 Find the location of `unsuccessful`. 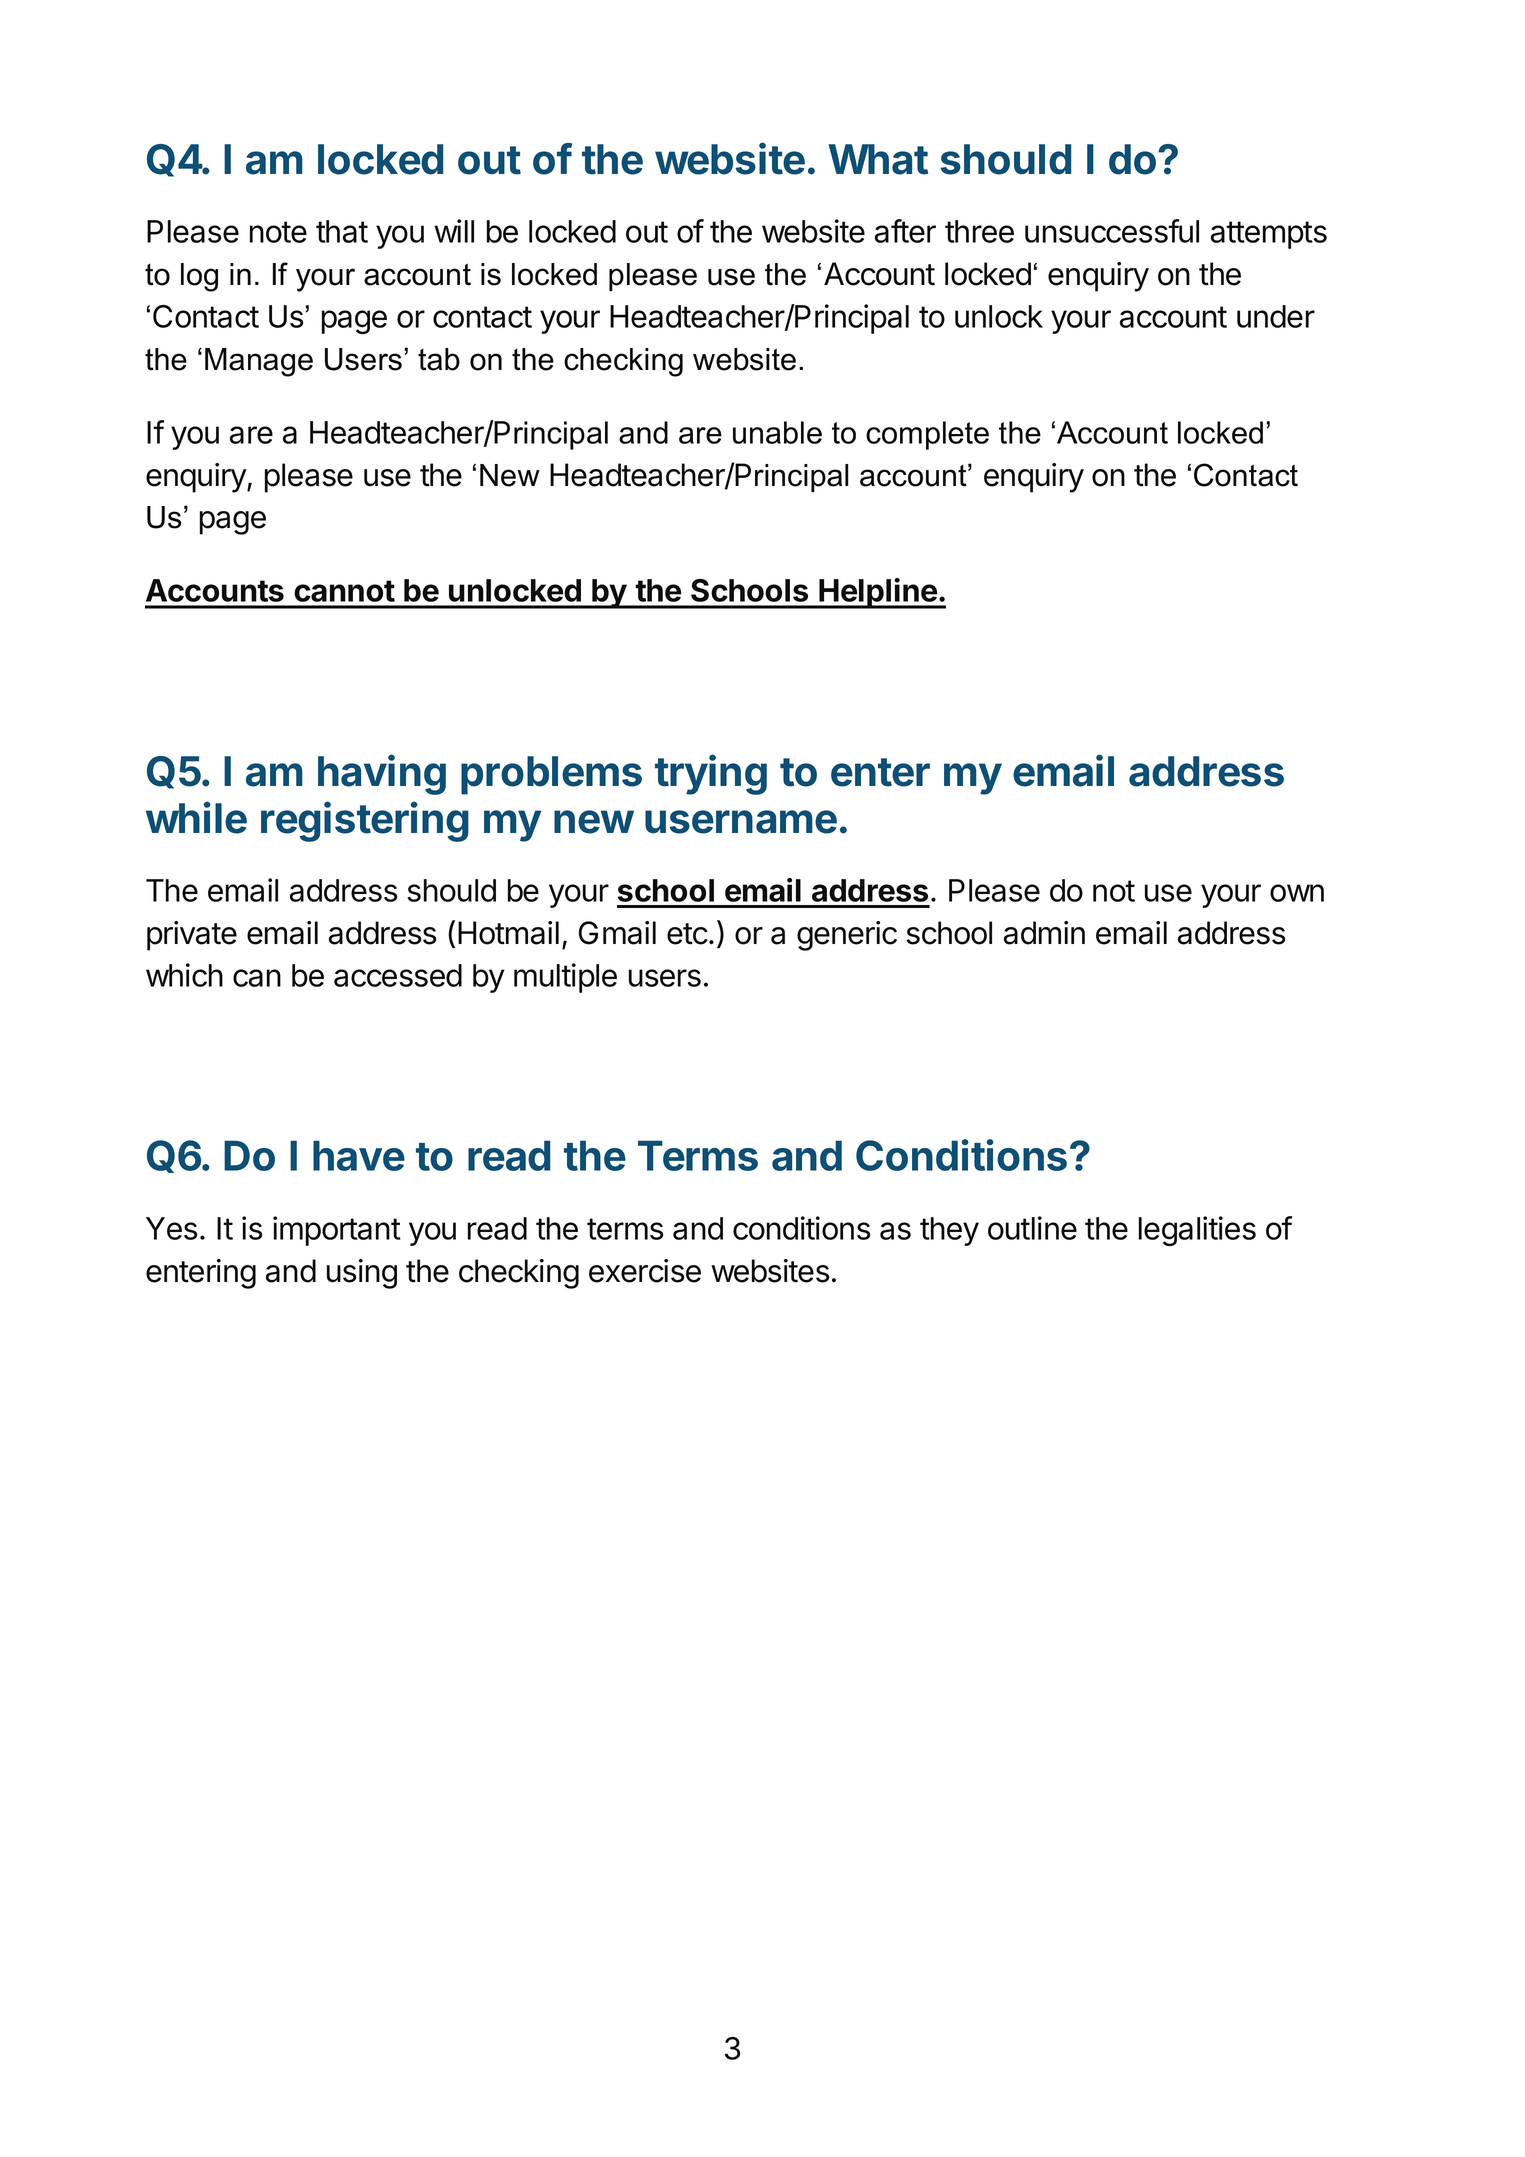

unsuccessful is located at coordinates (1112, 231).
